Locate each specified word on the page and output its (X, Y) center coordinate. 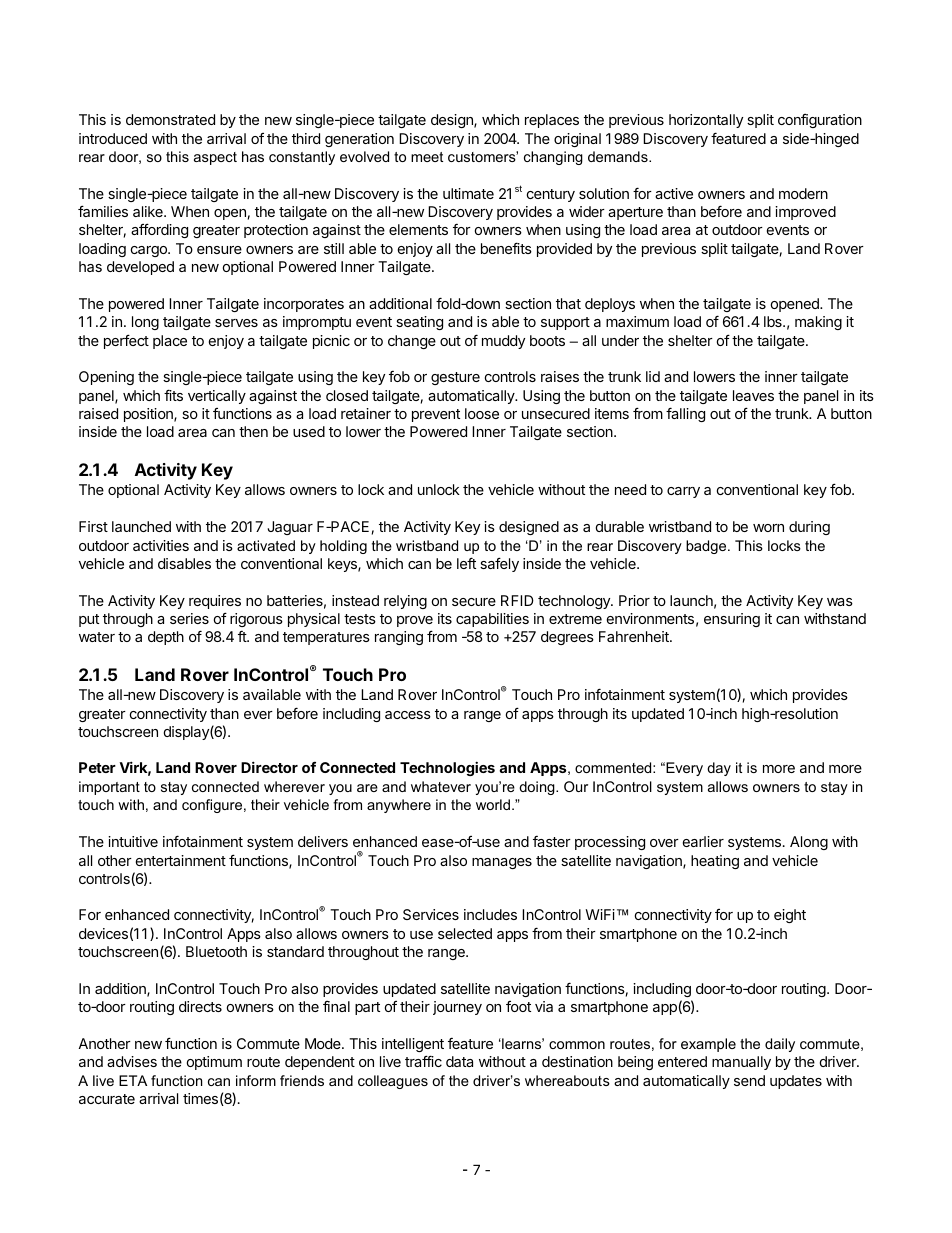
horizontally (706, 121)
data (459, 1061)
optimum (214, 1063)
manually (741, 1063)
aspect (215, 158)
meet (427, 157)
